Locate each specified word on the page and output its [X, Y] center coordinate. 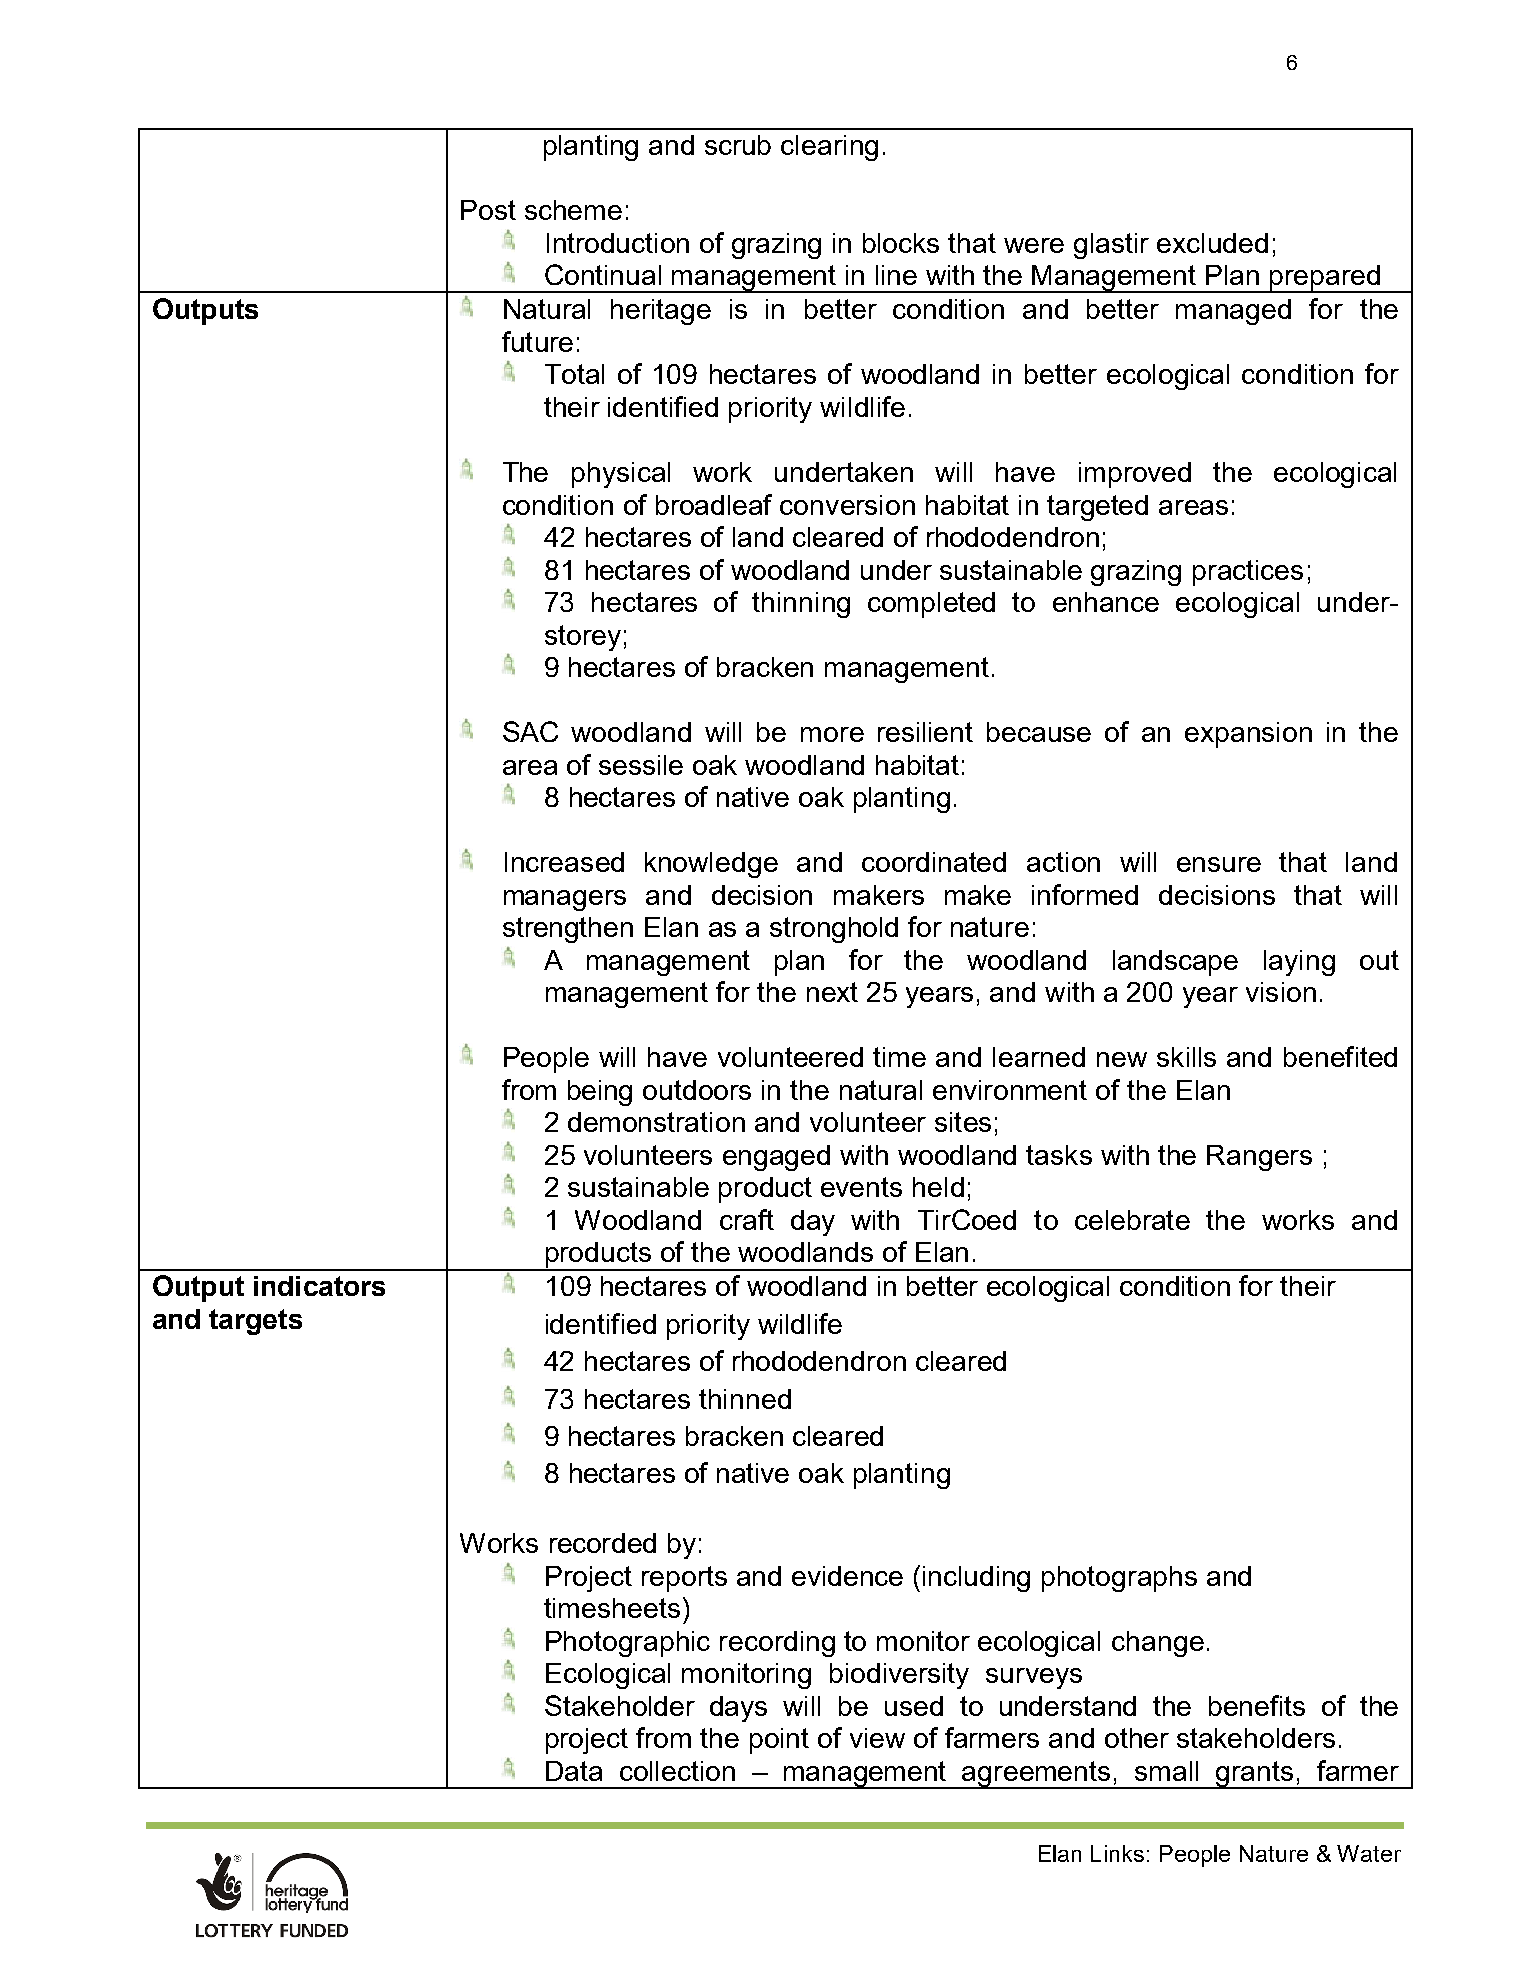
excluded [1212, 243]
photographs [1119, 1579]
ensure [1219, 864]
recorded [603, 1543]
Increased [564, 862]
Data [574, 1771]
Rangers [1259, 1158]
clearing [829, 148]
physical [621, 475]
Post [488, 210]
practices [1248, 573]
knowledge [711, 865]
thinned [745, 1399]
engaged [776, 1158]
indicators [319, 1286]
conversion [847, 505]
